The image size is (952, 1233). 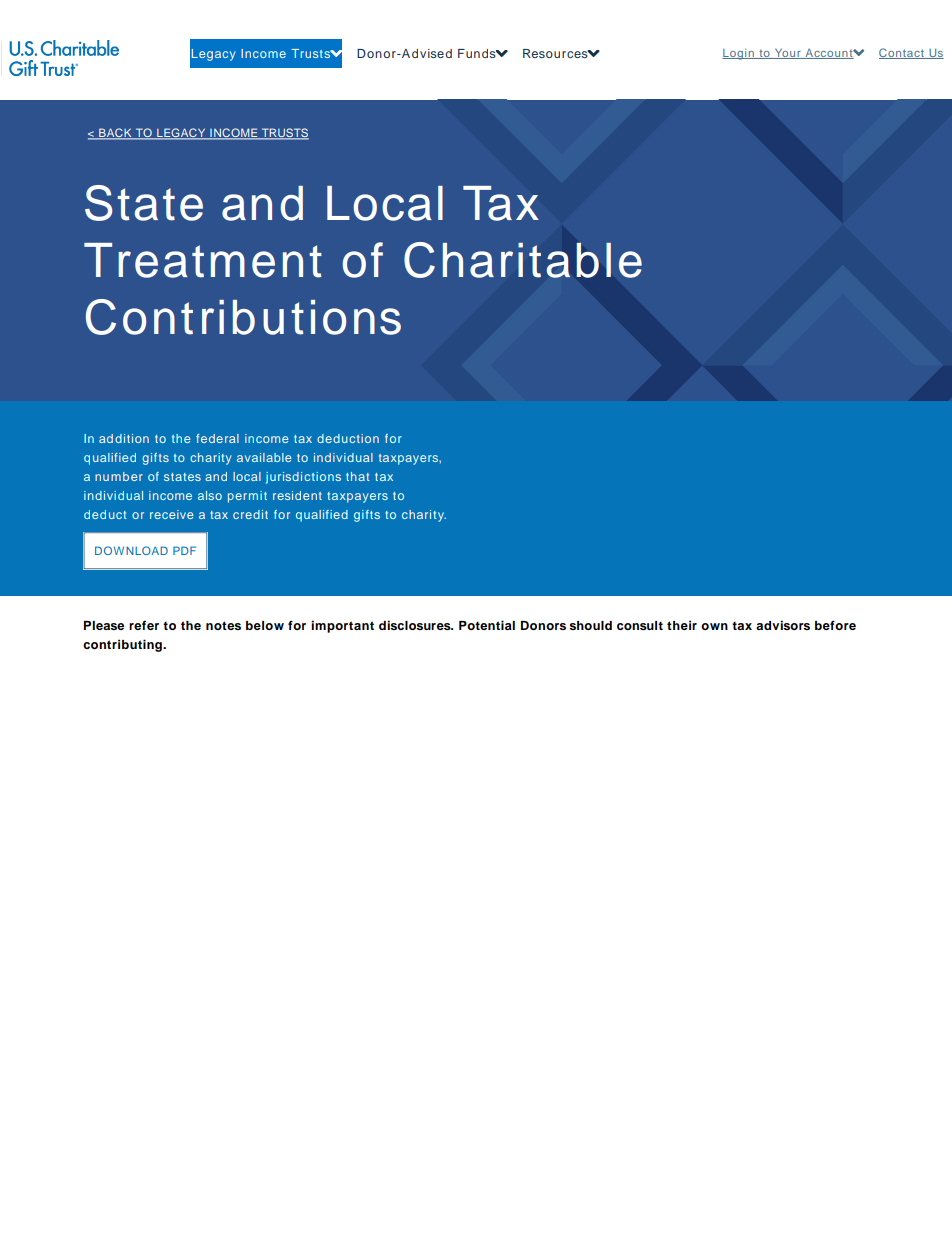 I want to click on Login, so click(x=739, y=54).
